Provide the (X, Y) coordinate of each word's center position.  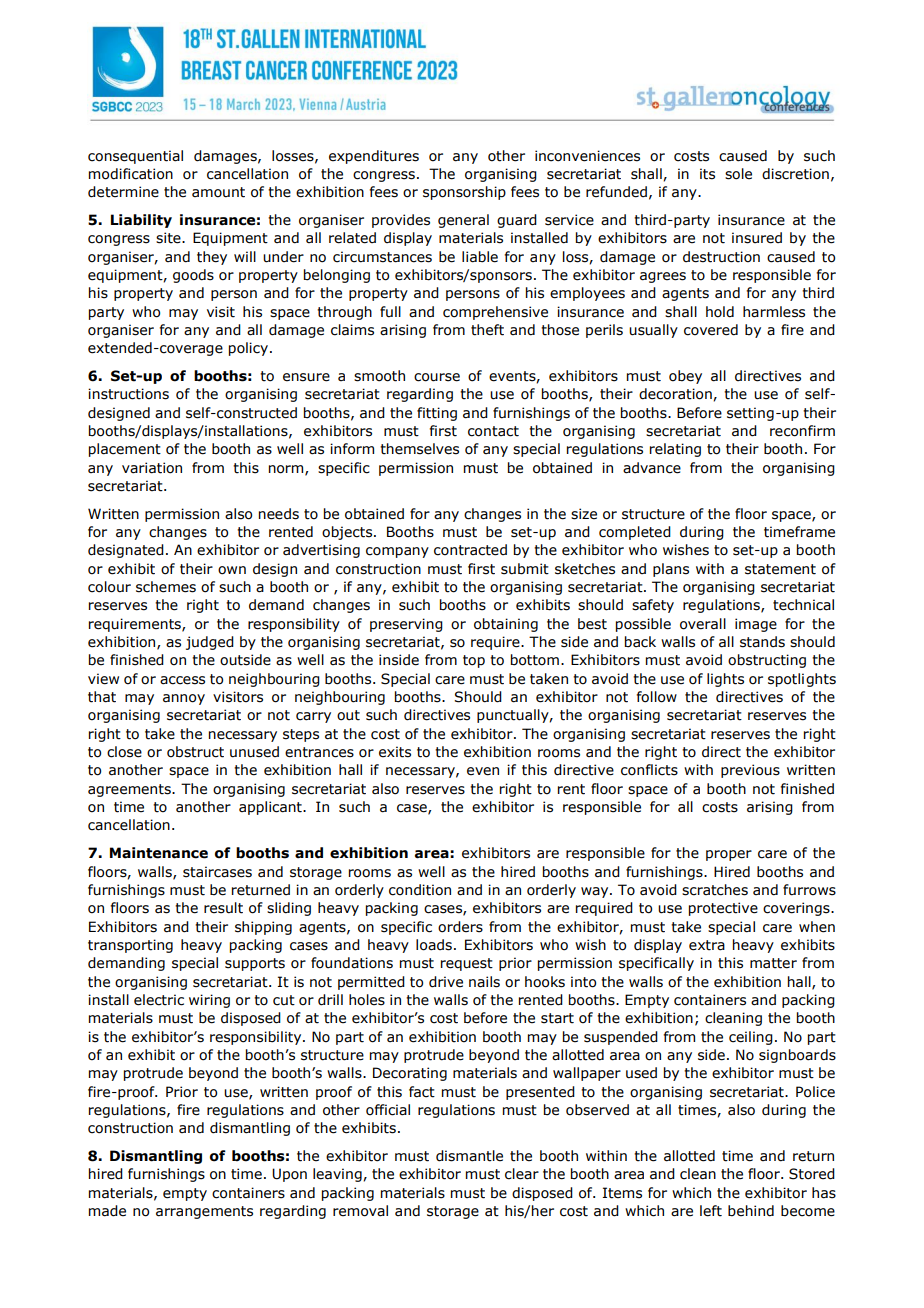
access (182, 680)
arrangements (204, 1212)
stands (762, 642)
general (463, 221)
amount (218, 192)
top (474, 661)
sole (738, 174)
